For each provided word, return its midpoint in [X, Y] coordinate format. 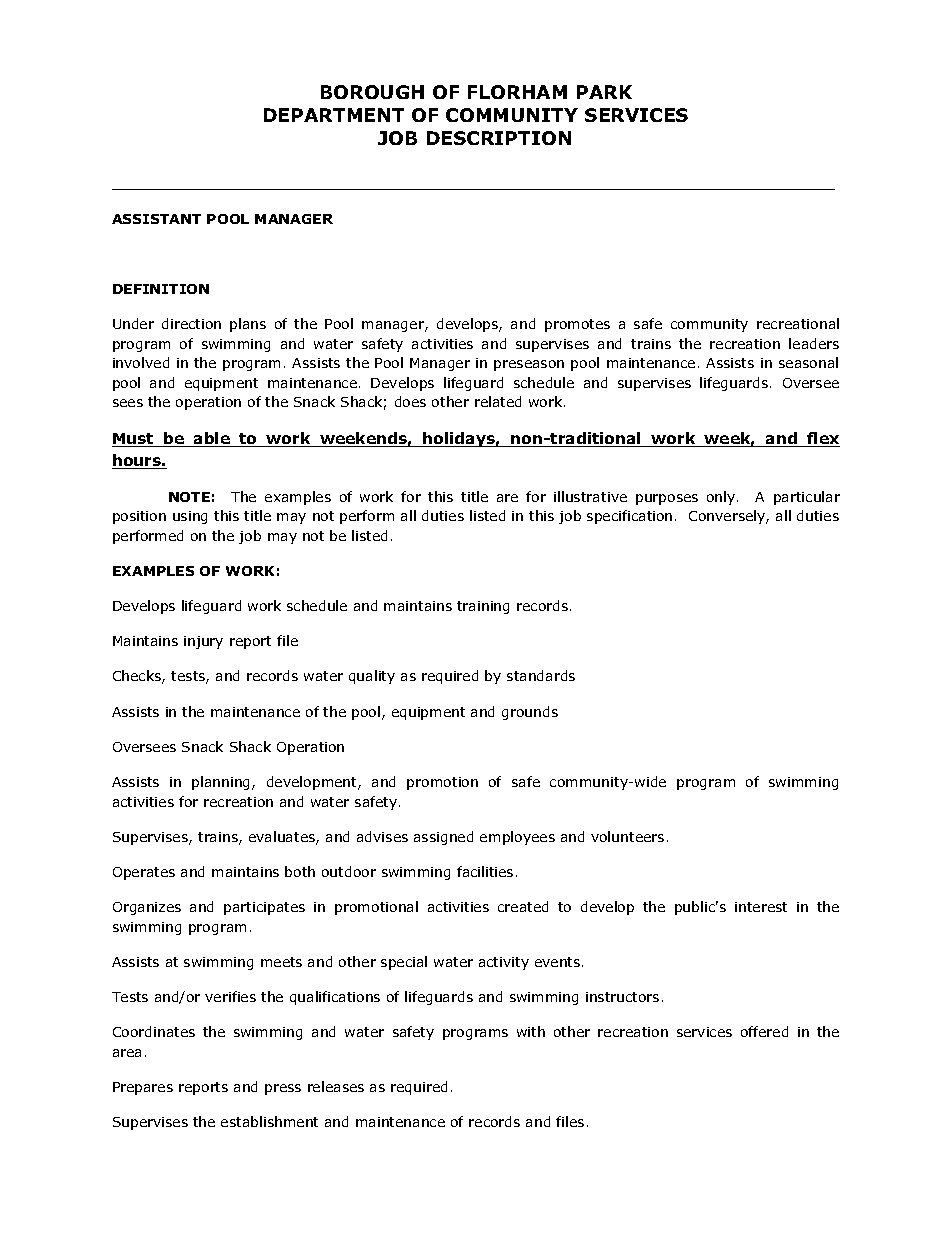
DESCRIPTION [499, 138]
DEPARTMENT [334, 115]
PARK [604, 92]
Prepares [143, 1088]
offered [764, 1031]
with [531, 1031]
